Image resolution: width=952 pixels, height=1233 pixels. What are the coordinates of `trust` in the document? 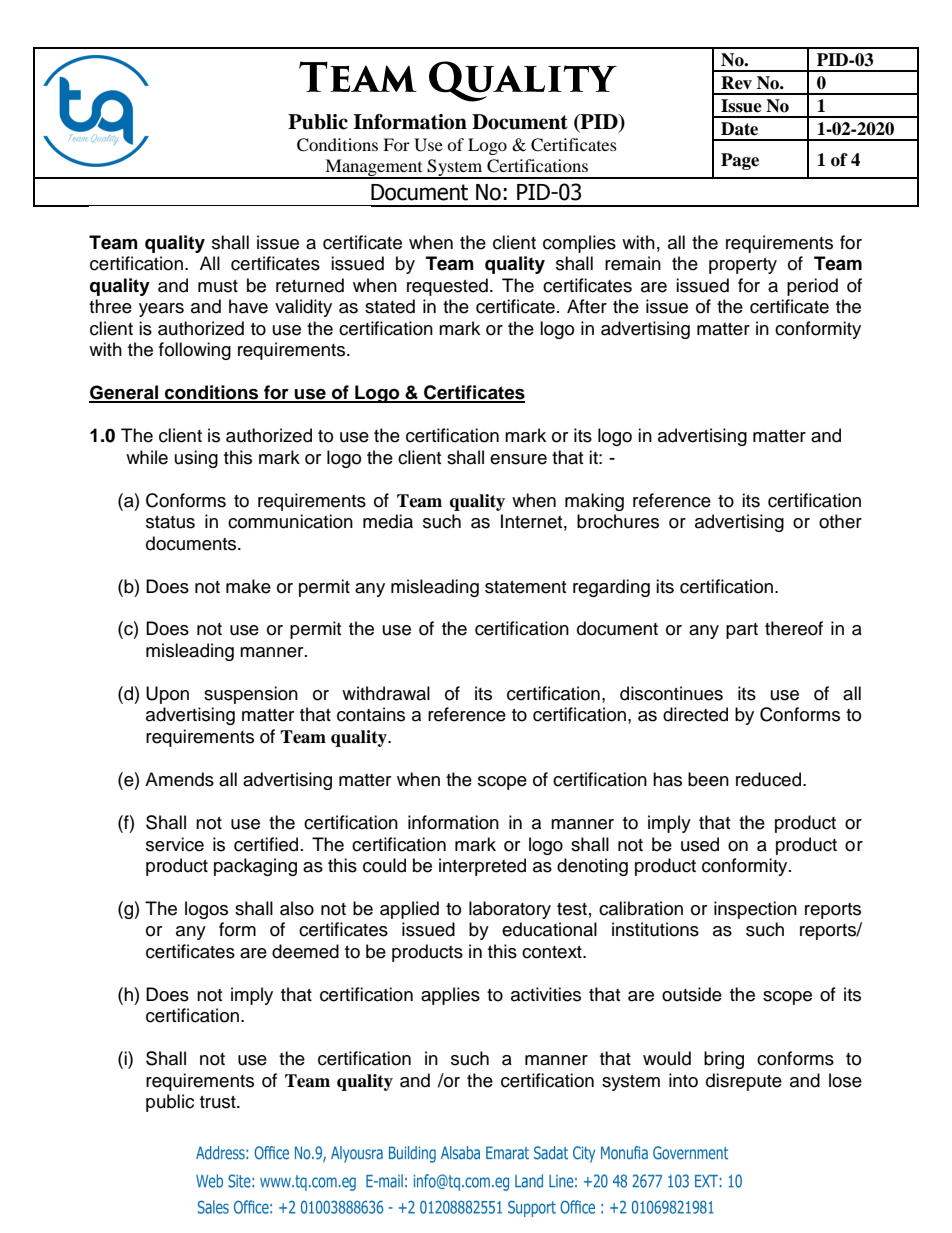 It's located at (219, 1102).
